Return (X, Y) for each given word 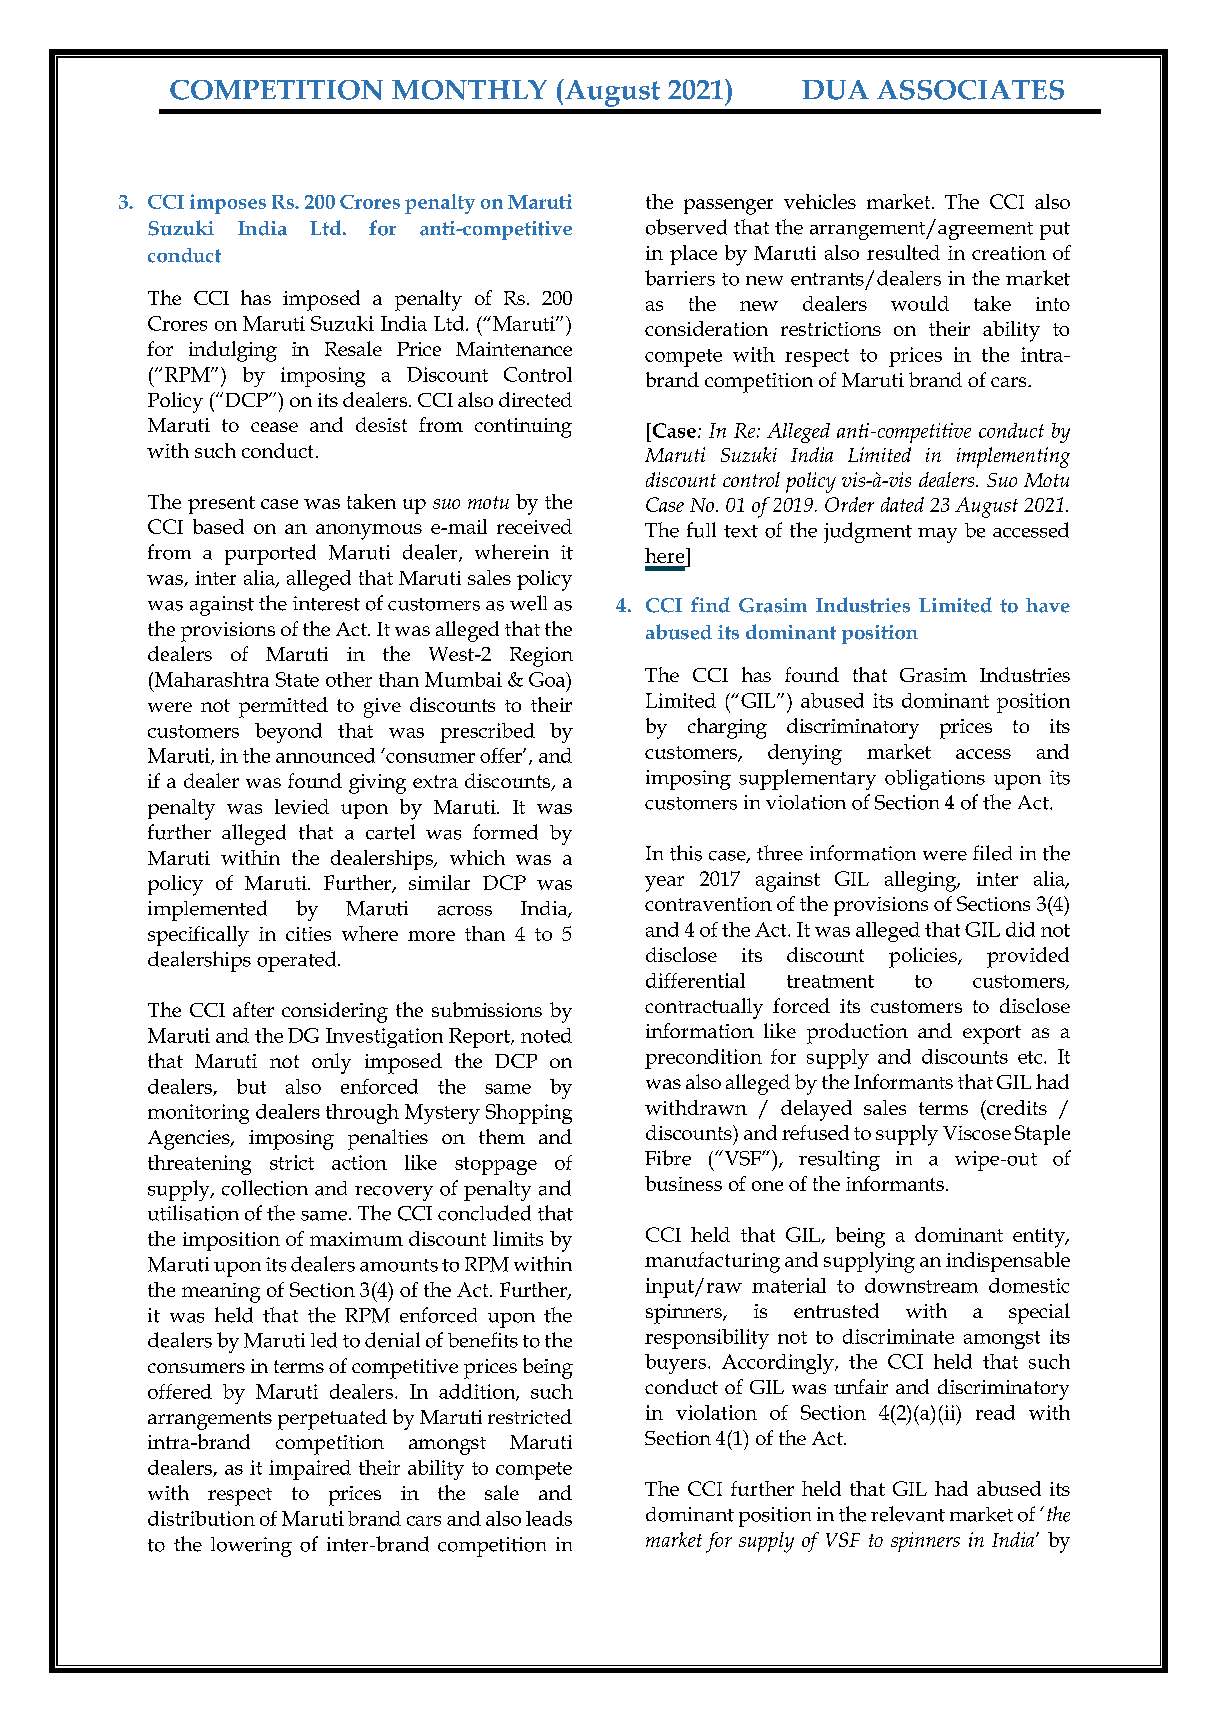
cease (274, 427)
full (701, 530)
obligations (935, 779)
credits (1016, 1107)
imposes (228, 204)
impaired (310, 1470)
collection (265, 1188)
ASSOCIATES (970, 90)
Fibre (668, 1158)
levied (302, 806)
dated (902, 504)
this (686, 853)
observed (686, 227)
